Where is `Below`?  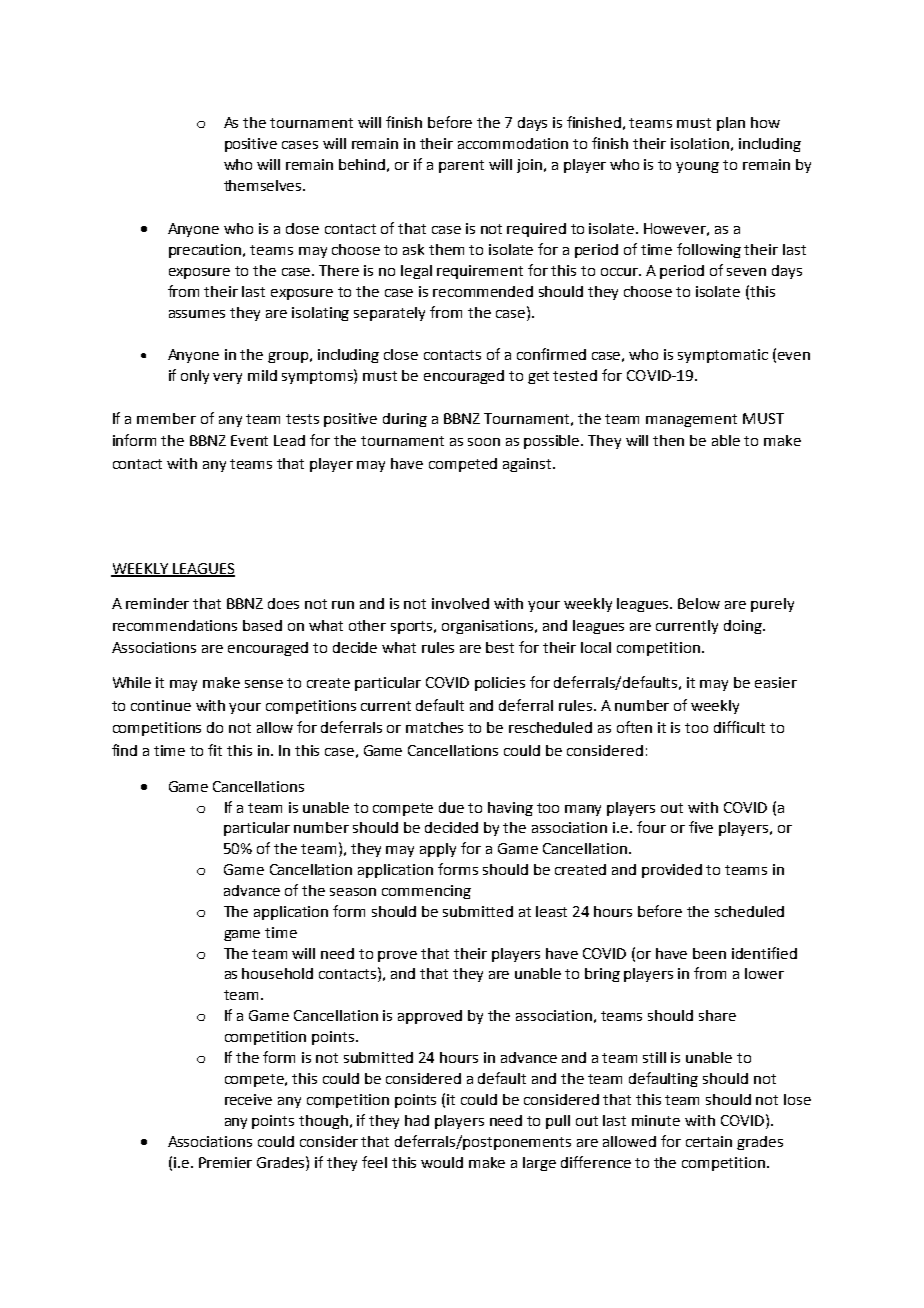
Below is located at coordinates (699, 603).
